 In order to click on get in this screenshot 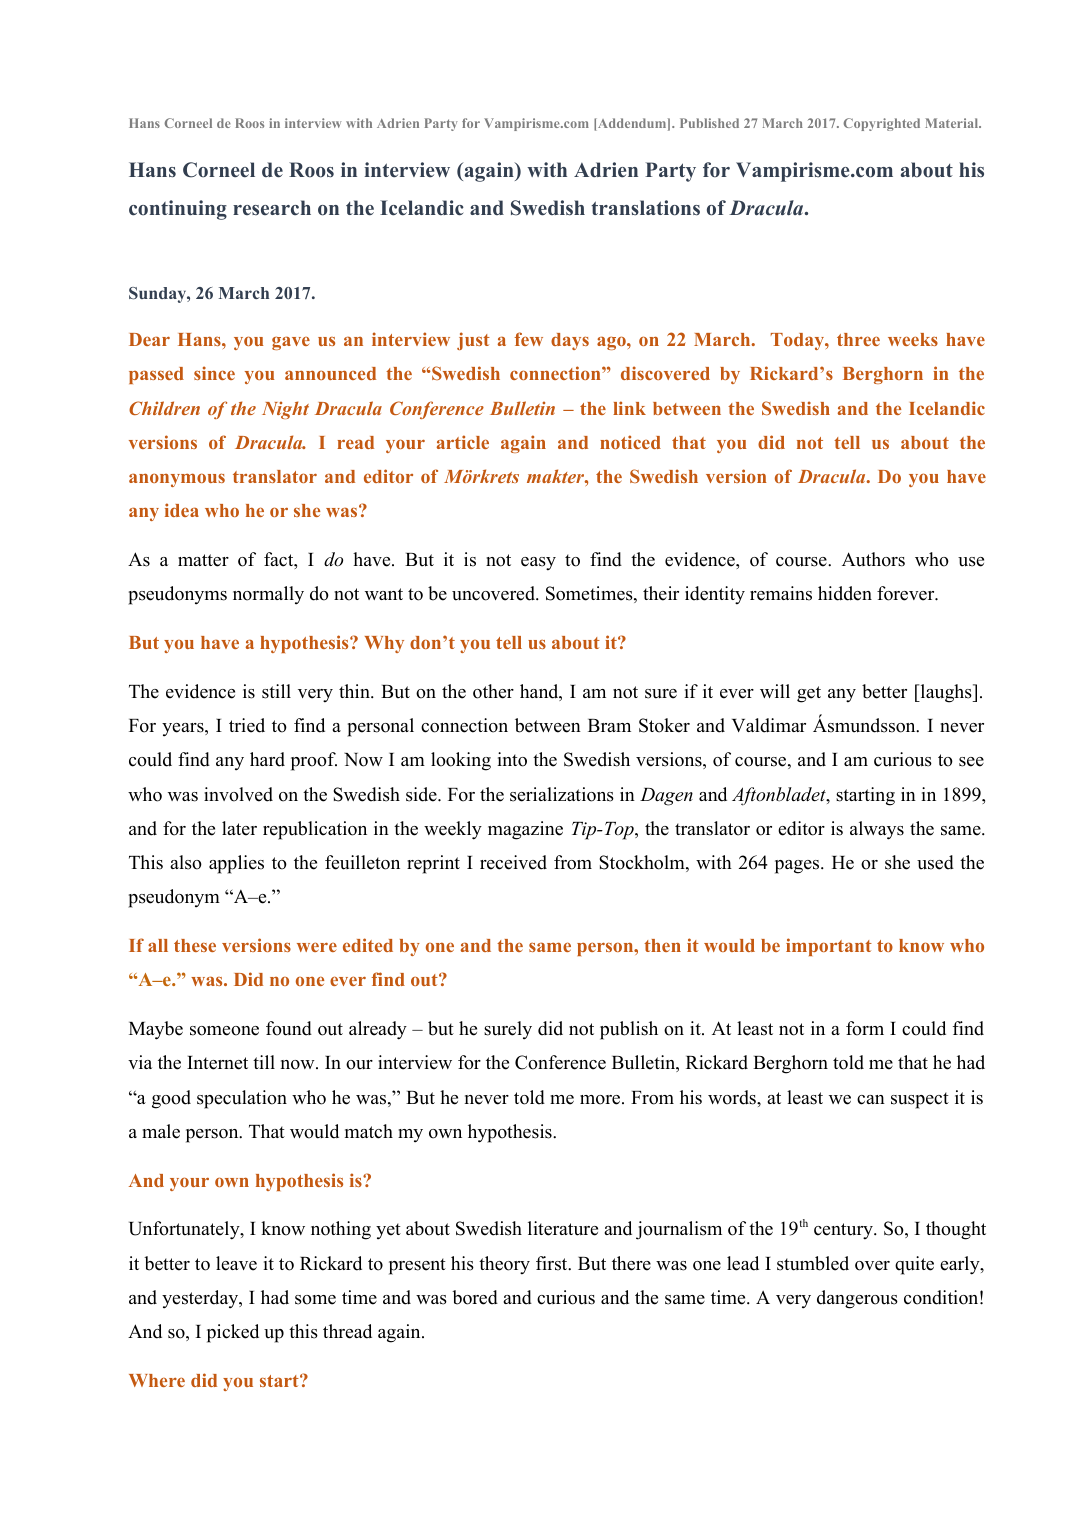, I will do `click(809, 694)`.
